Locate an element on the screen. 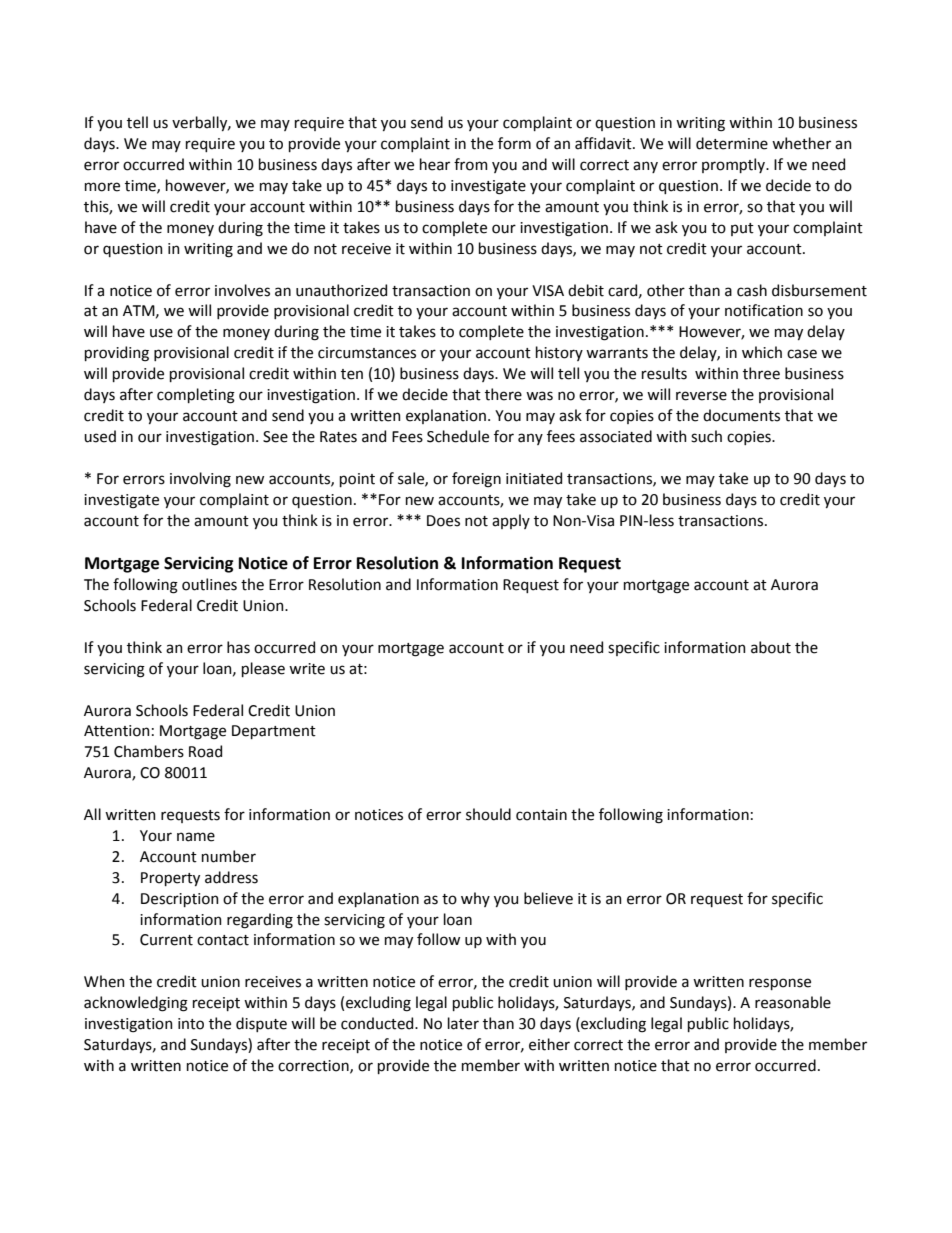 This screenshot has height=1233, width=952. Does is located at coordinates (443, 521).
